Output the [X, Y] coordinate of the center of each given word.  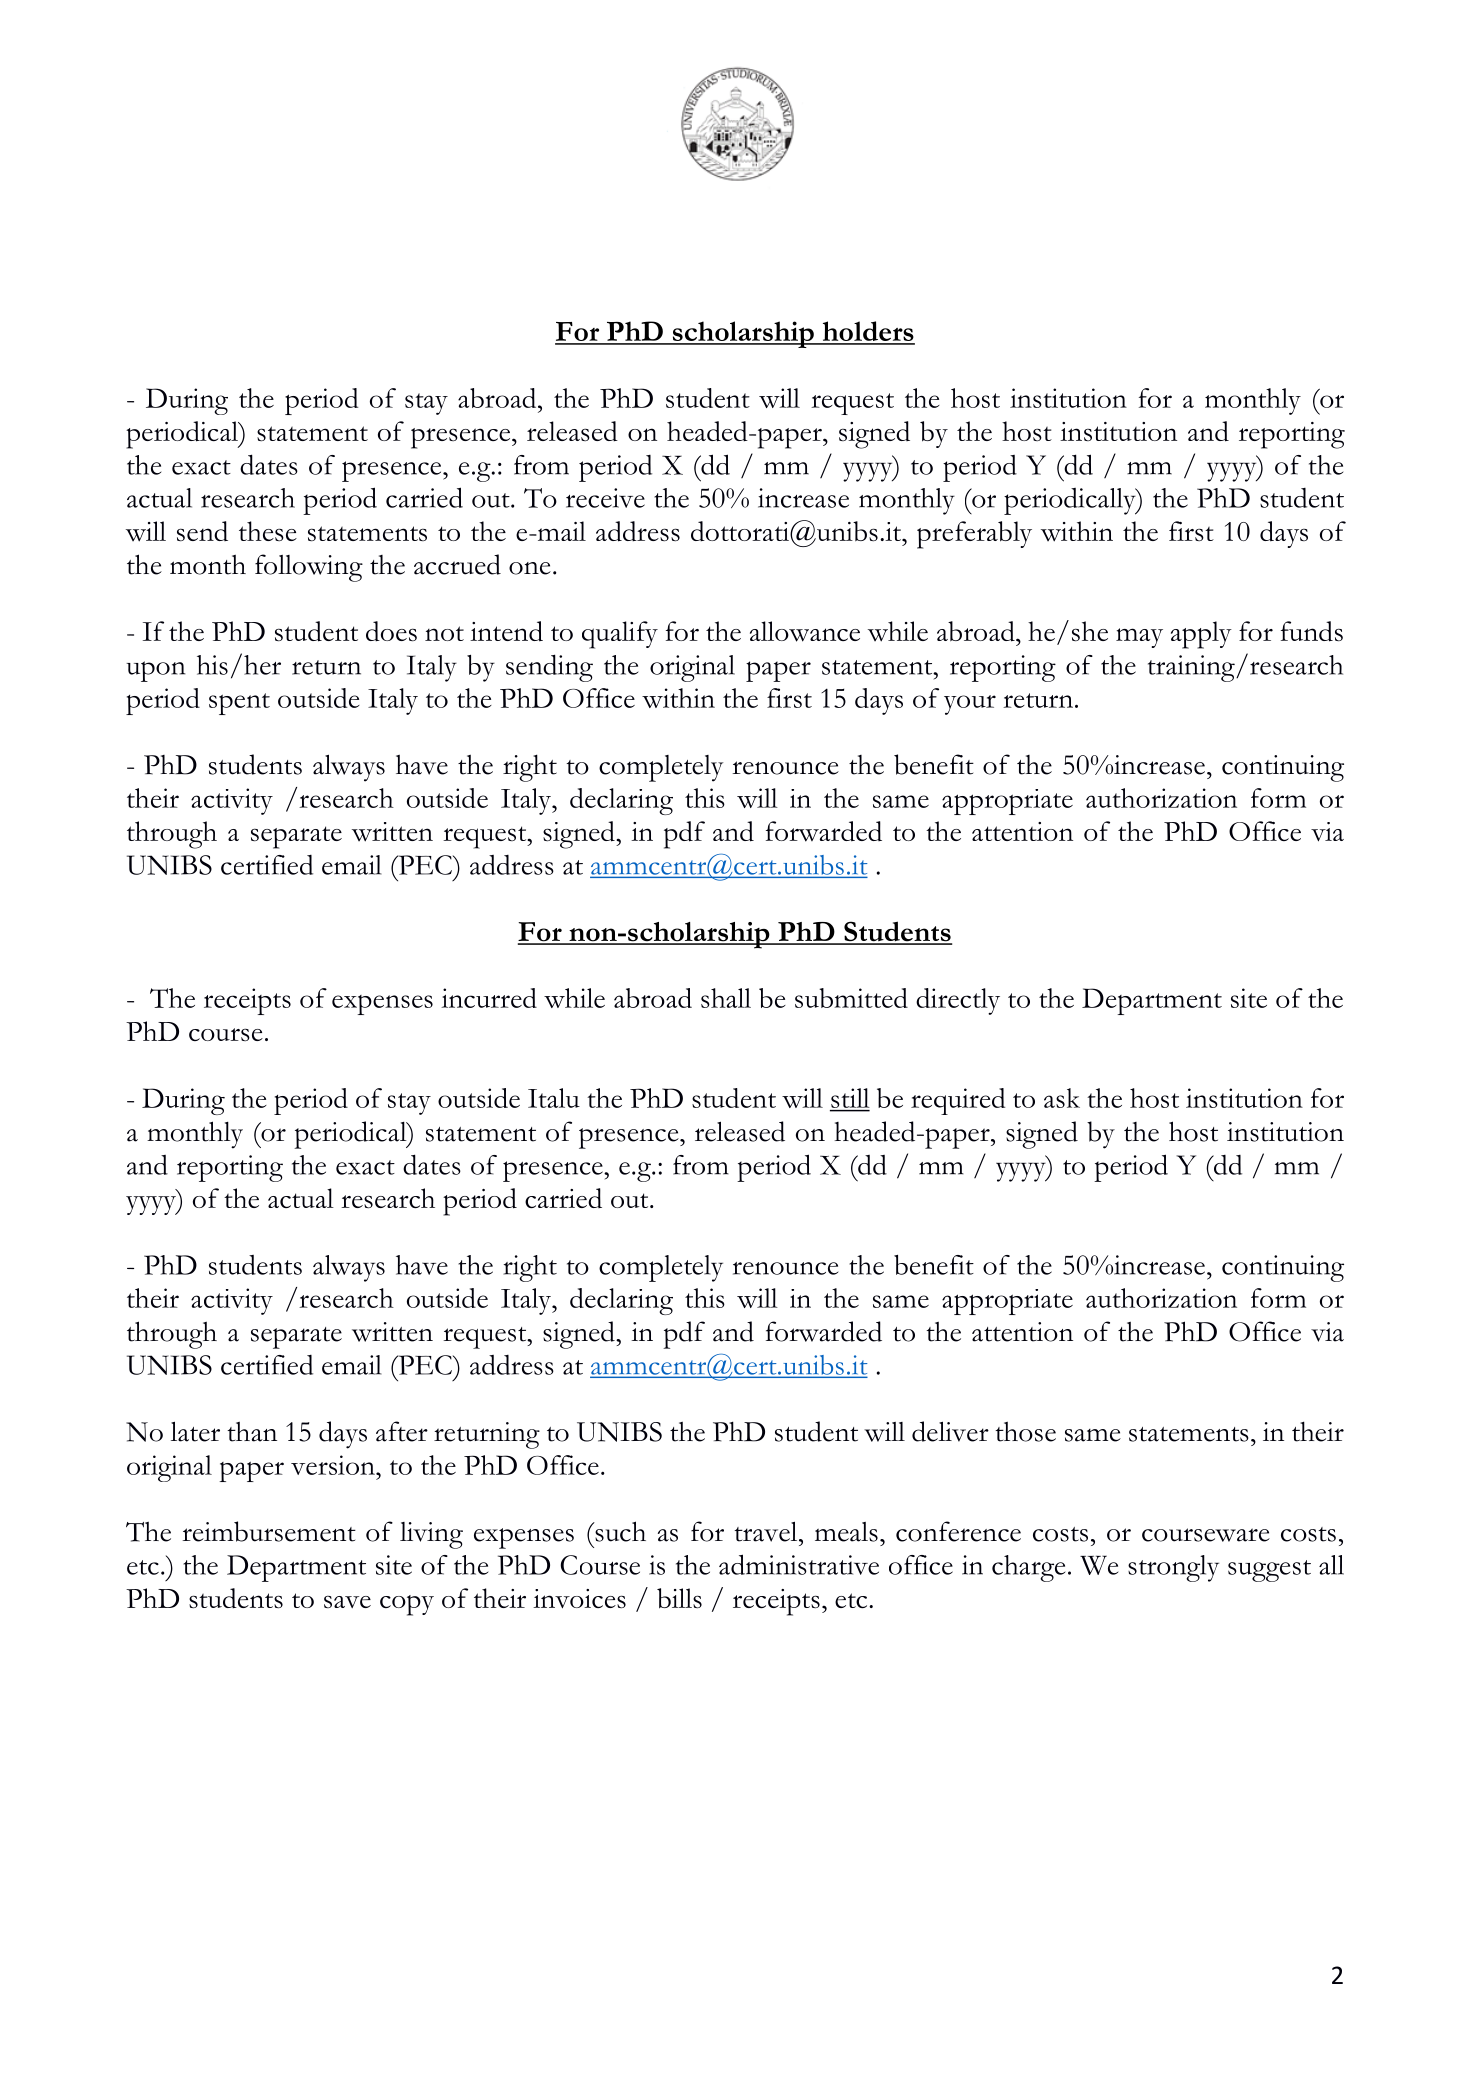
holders [867, 332]
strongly [1173, 1568]
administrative [799, 1564]
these [268, 531]
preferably [974, 535]
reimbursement [269, 1531]
